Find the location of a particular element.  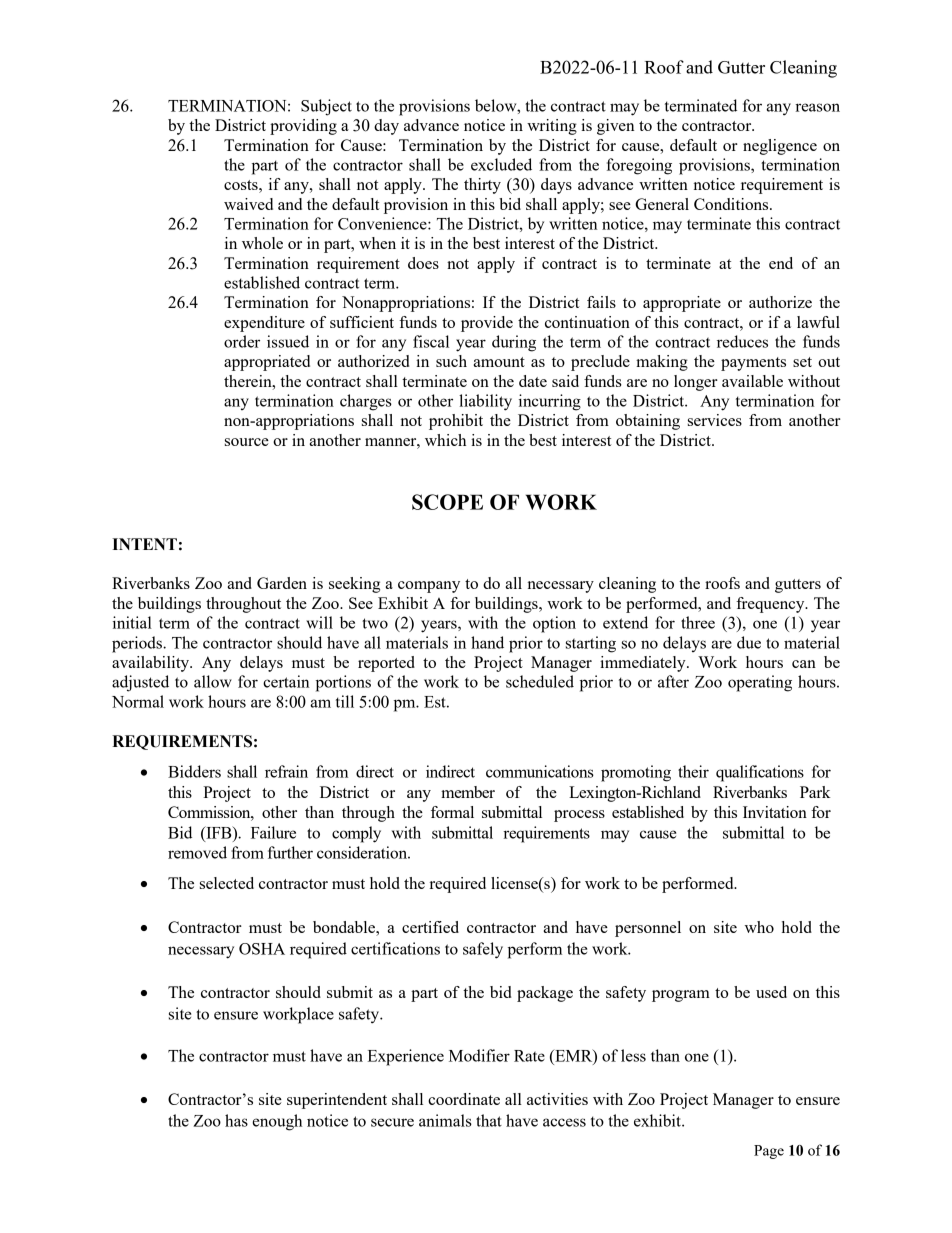

qualifications is located at coordinates (760, 773).
